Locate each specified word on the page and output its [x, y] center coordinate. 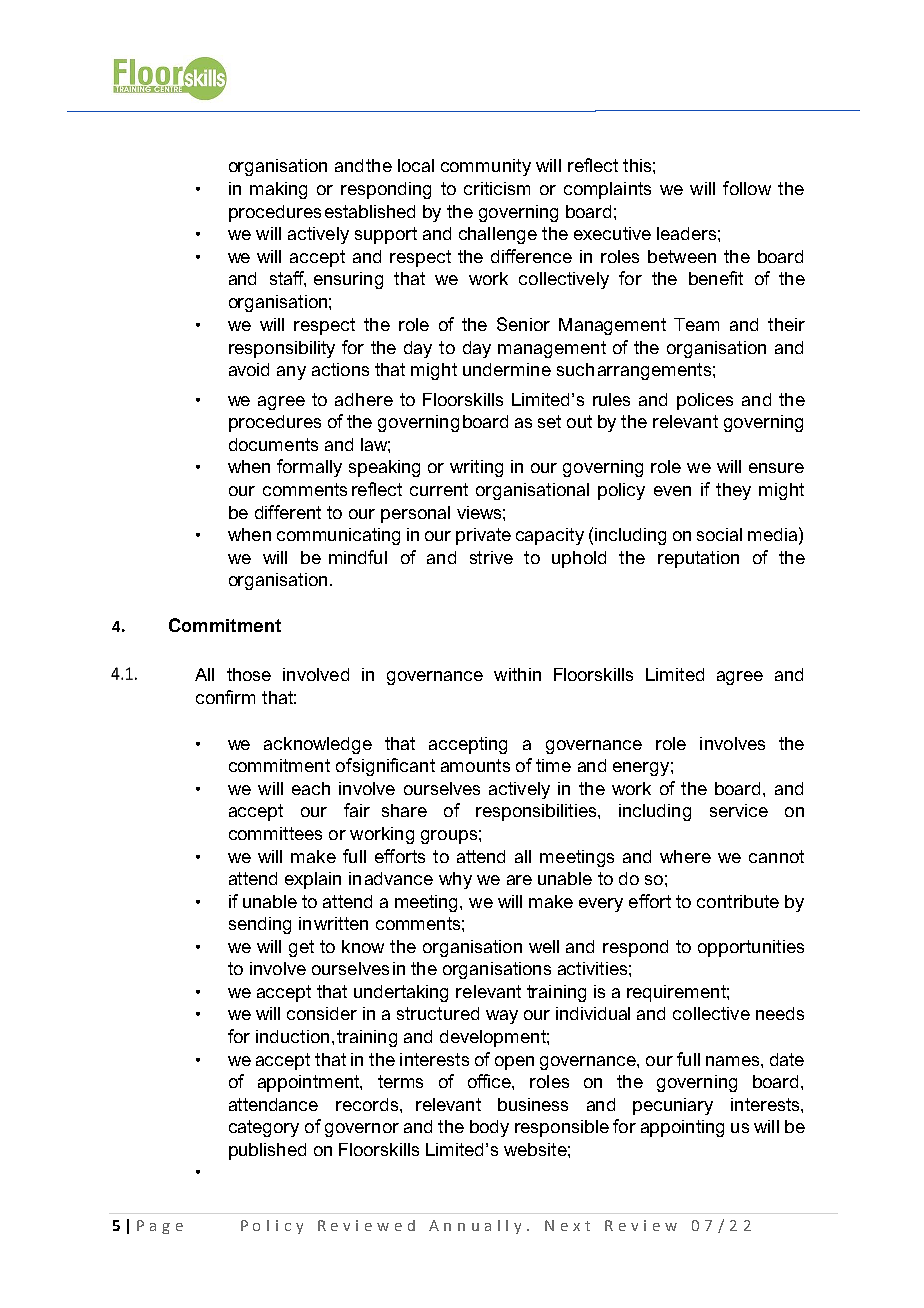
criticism [497, 188]
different [288, 512]
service [739, 810]
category [264, 1128]
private [483, 536]
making [278, 190]
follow [747, 188]
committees [275, 833]
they [733, 491]
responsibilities [537, 812]
